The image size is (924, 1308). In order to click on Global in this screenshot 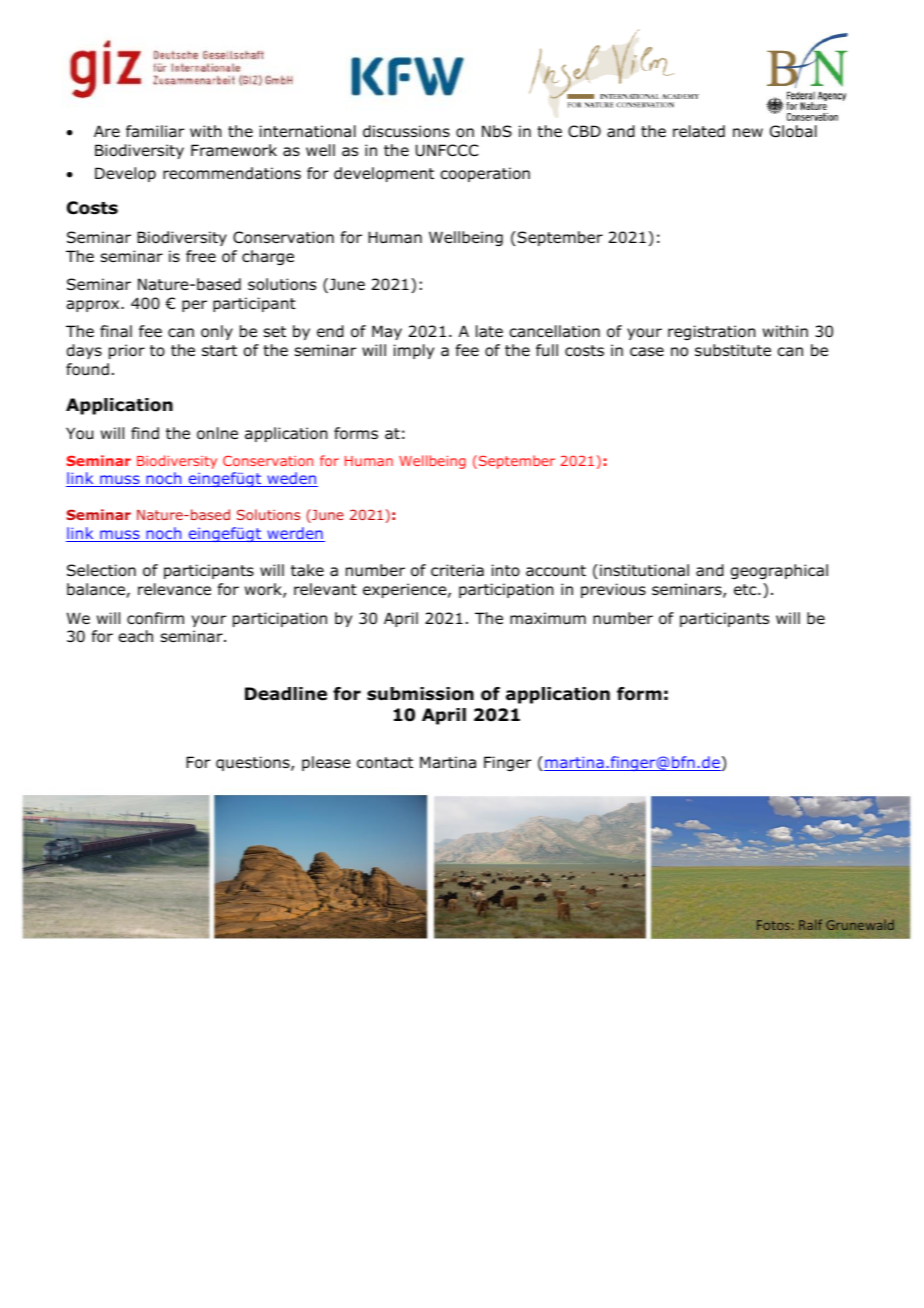, I will do `click(793, 131)`.
